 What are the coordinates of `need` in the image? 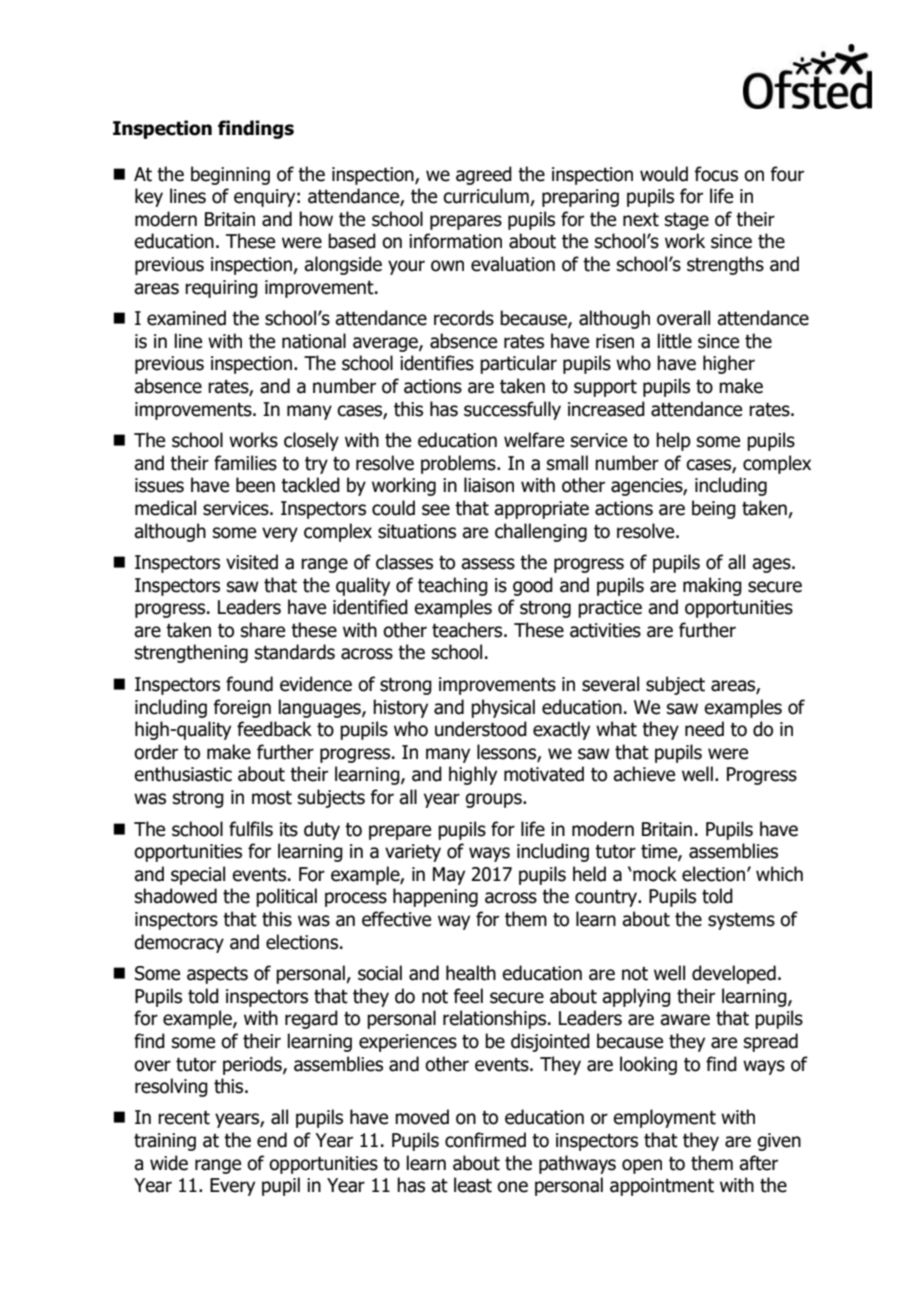 It's located at (704, 729).
